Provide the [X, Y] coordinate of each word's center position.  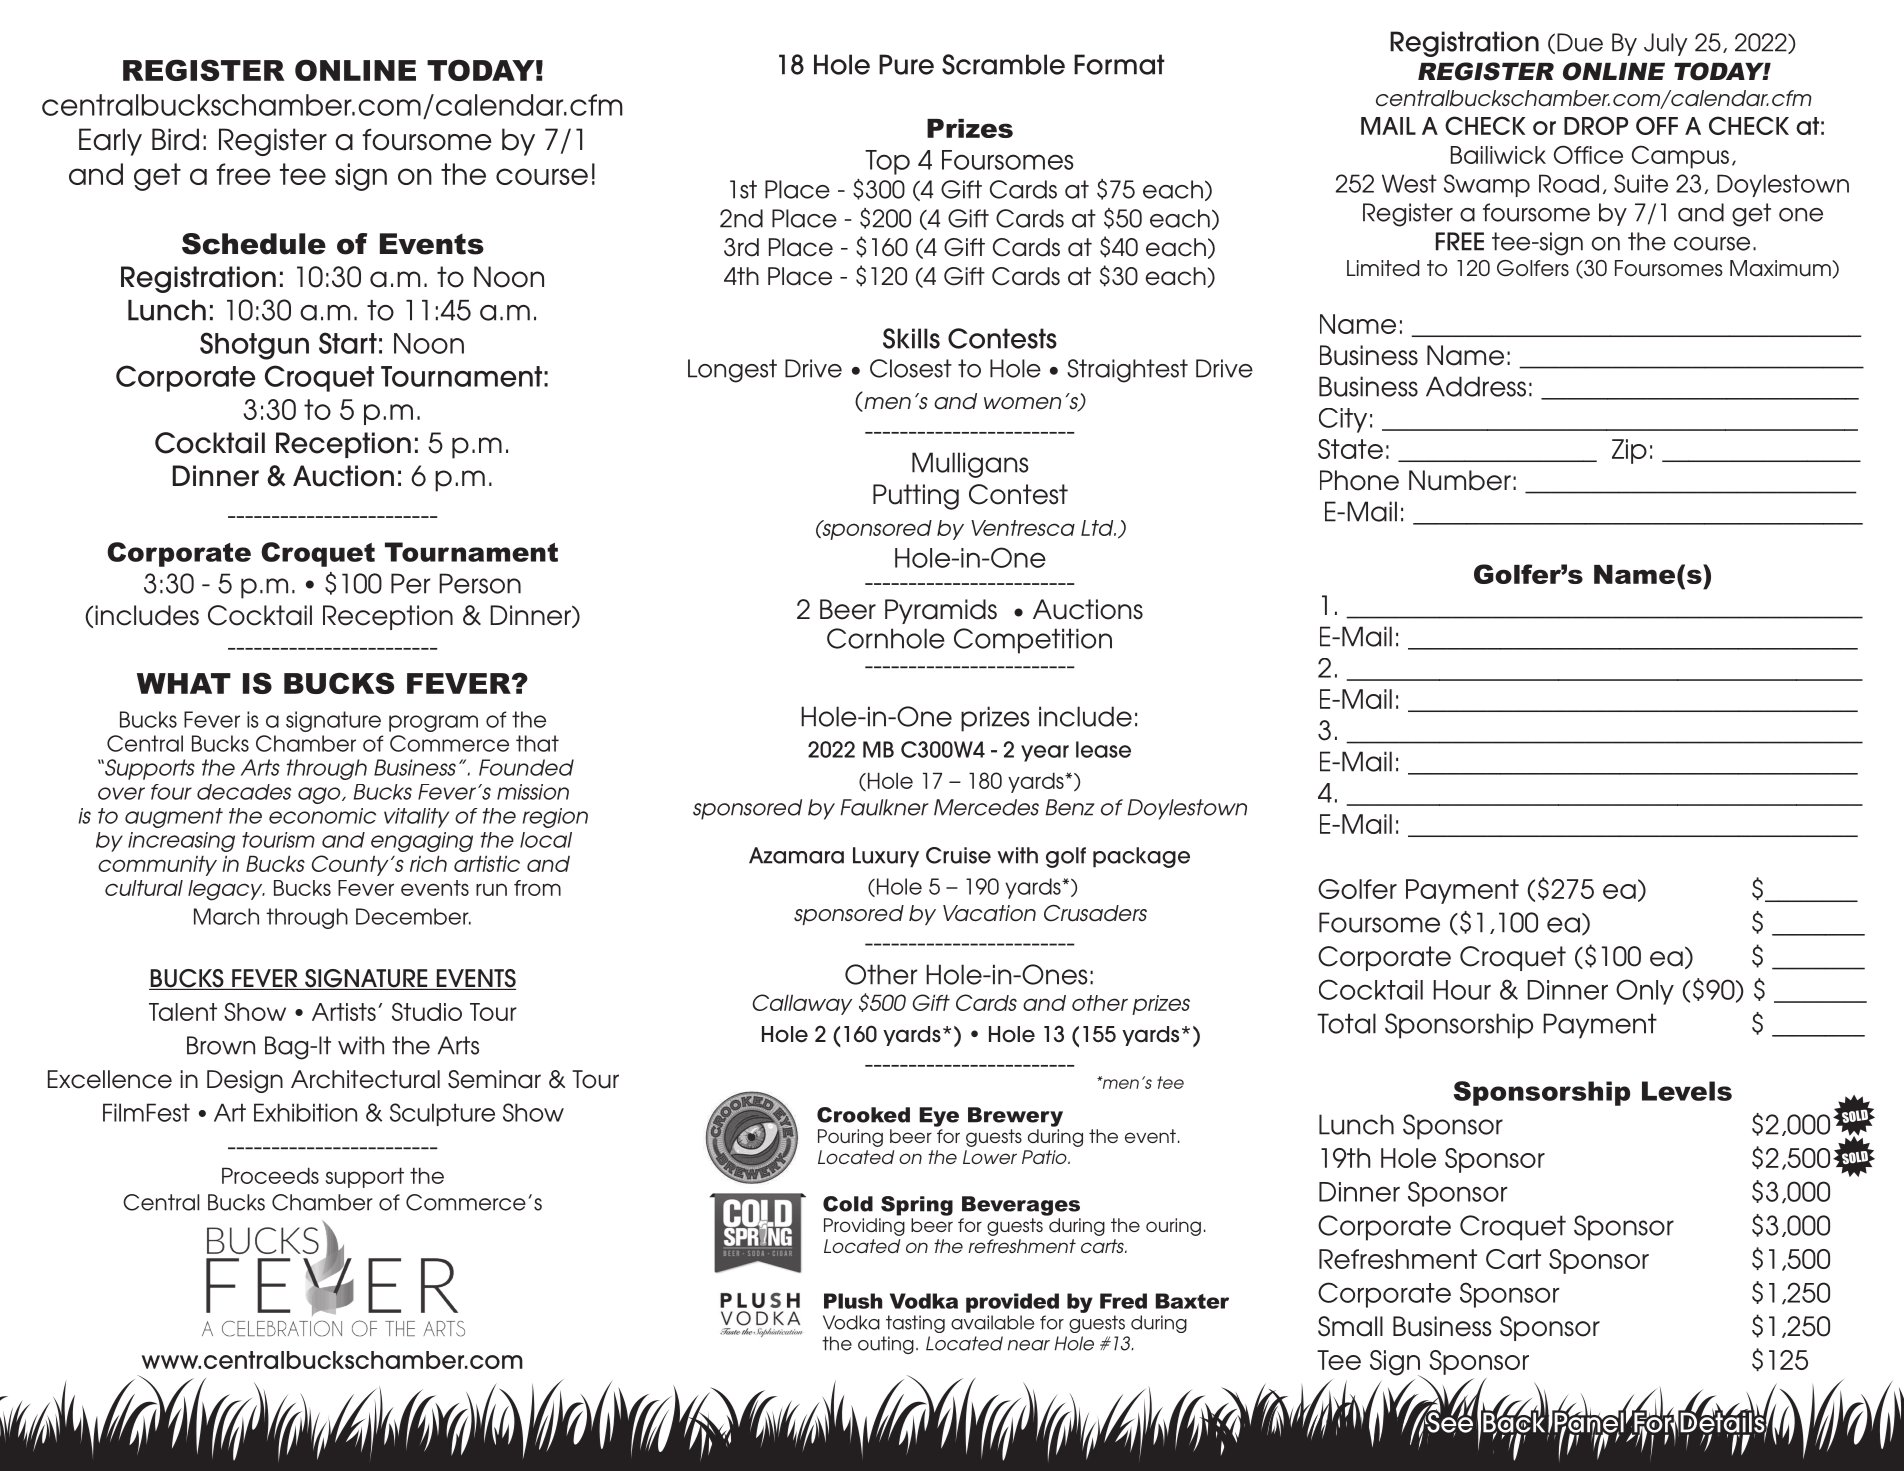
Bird [175, 139]
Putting [916, 497]
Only [1645, 992]
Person [480, 583]
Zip [1629, 451]
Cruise [958, 855]
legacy [226, 890]
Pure [906, 64]
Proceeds [270, 1175]
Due [1580, 42]
